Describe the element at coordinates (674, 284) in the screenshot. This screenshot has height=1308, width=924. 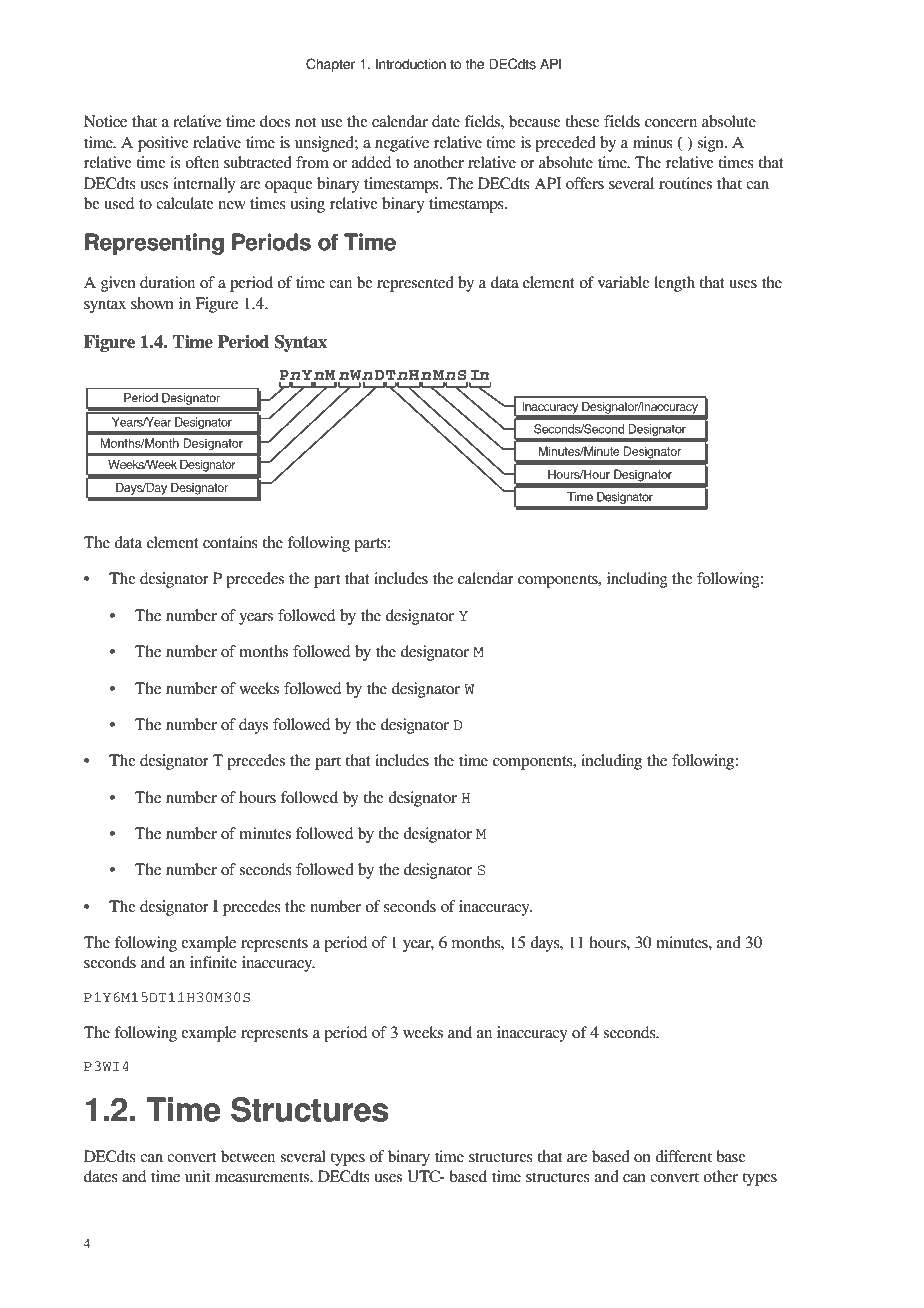
I see `length` at that location.
